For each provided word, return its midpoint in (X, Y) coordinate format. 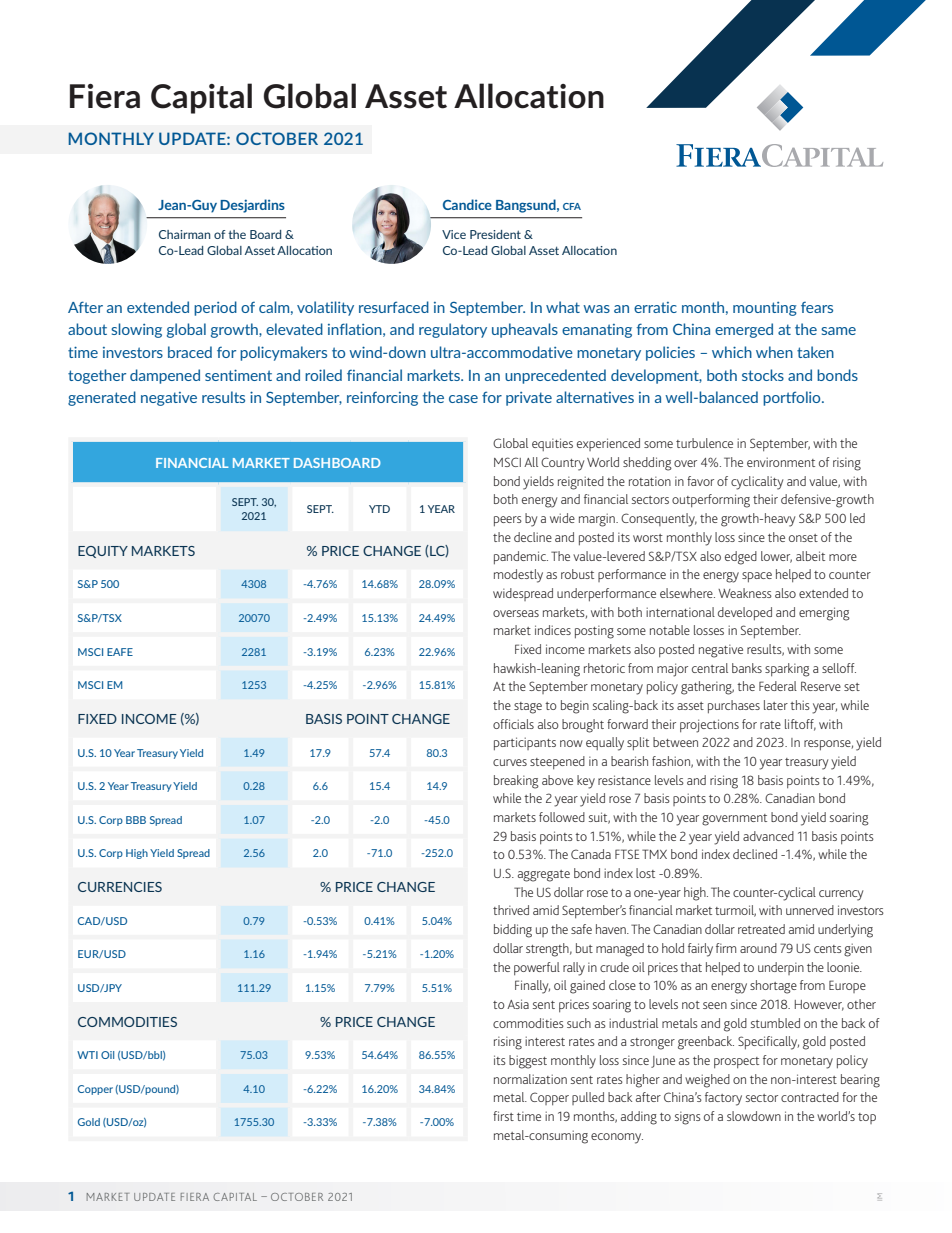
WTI (87, 1055)
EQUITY (103, 552)
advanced (768, 836)
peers (508, 521)
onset (803, 538)
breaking (516, 782)
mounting (765, 309)
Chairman (185, 234)
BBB (136, 820)
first (503, 1116)
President (495, 234)
